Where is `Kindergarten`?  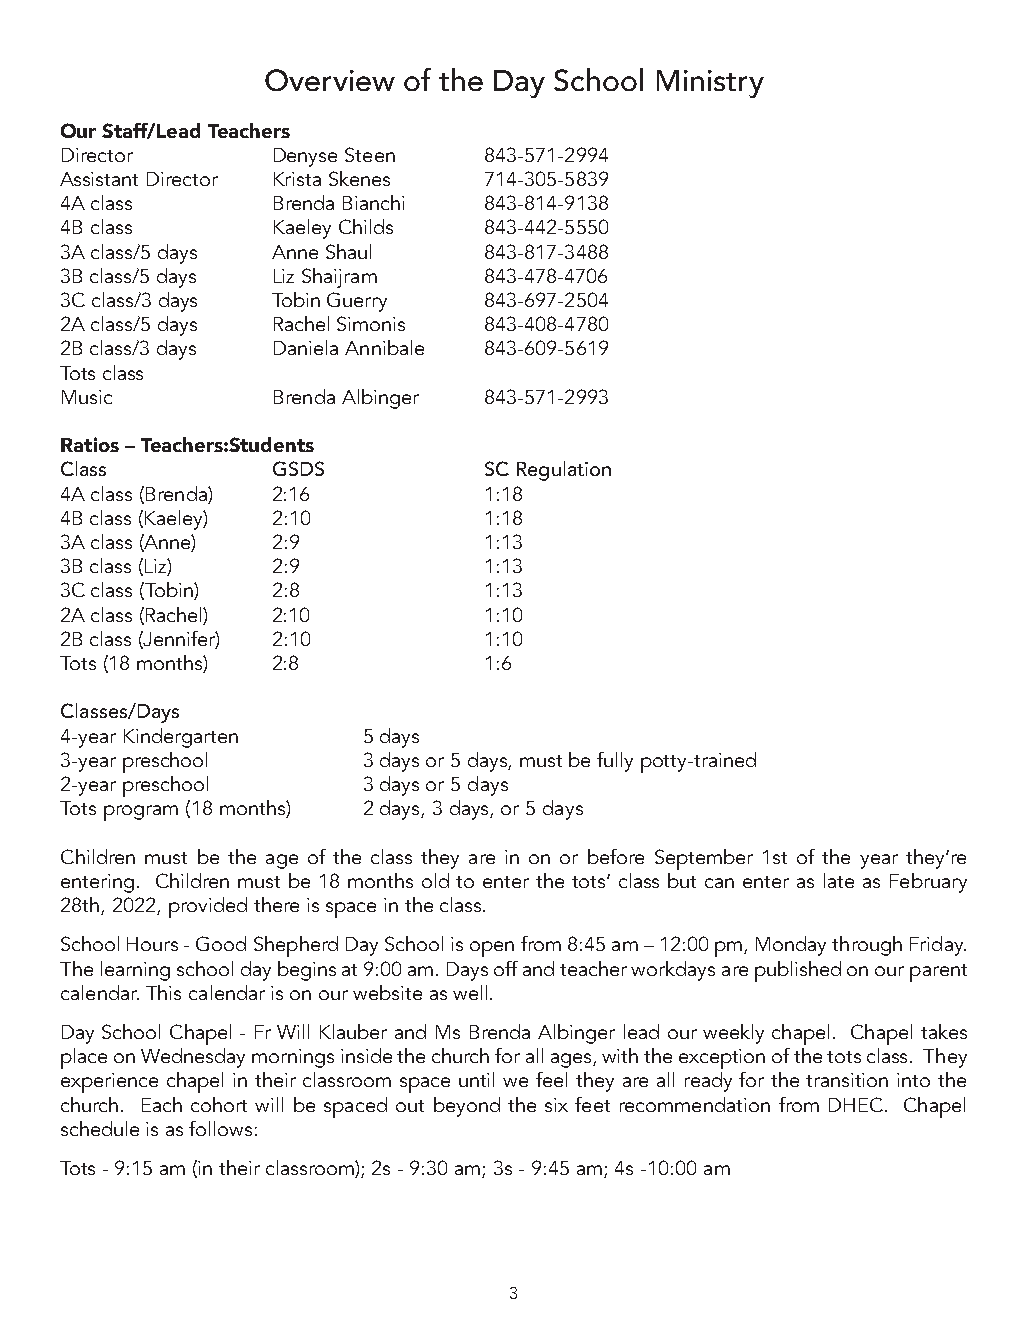
Kindergarten is located at coordinates (181, 738).
